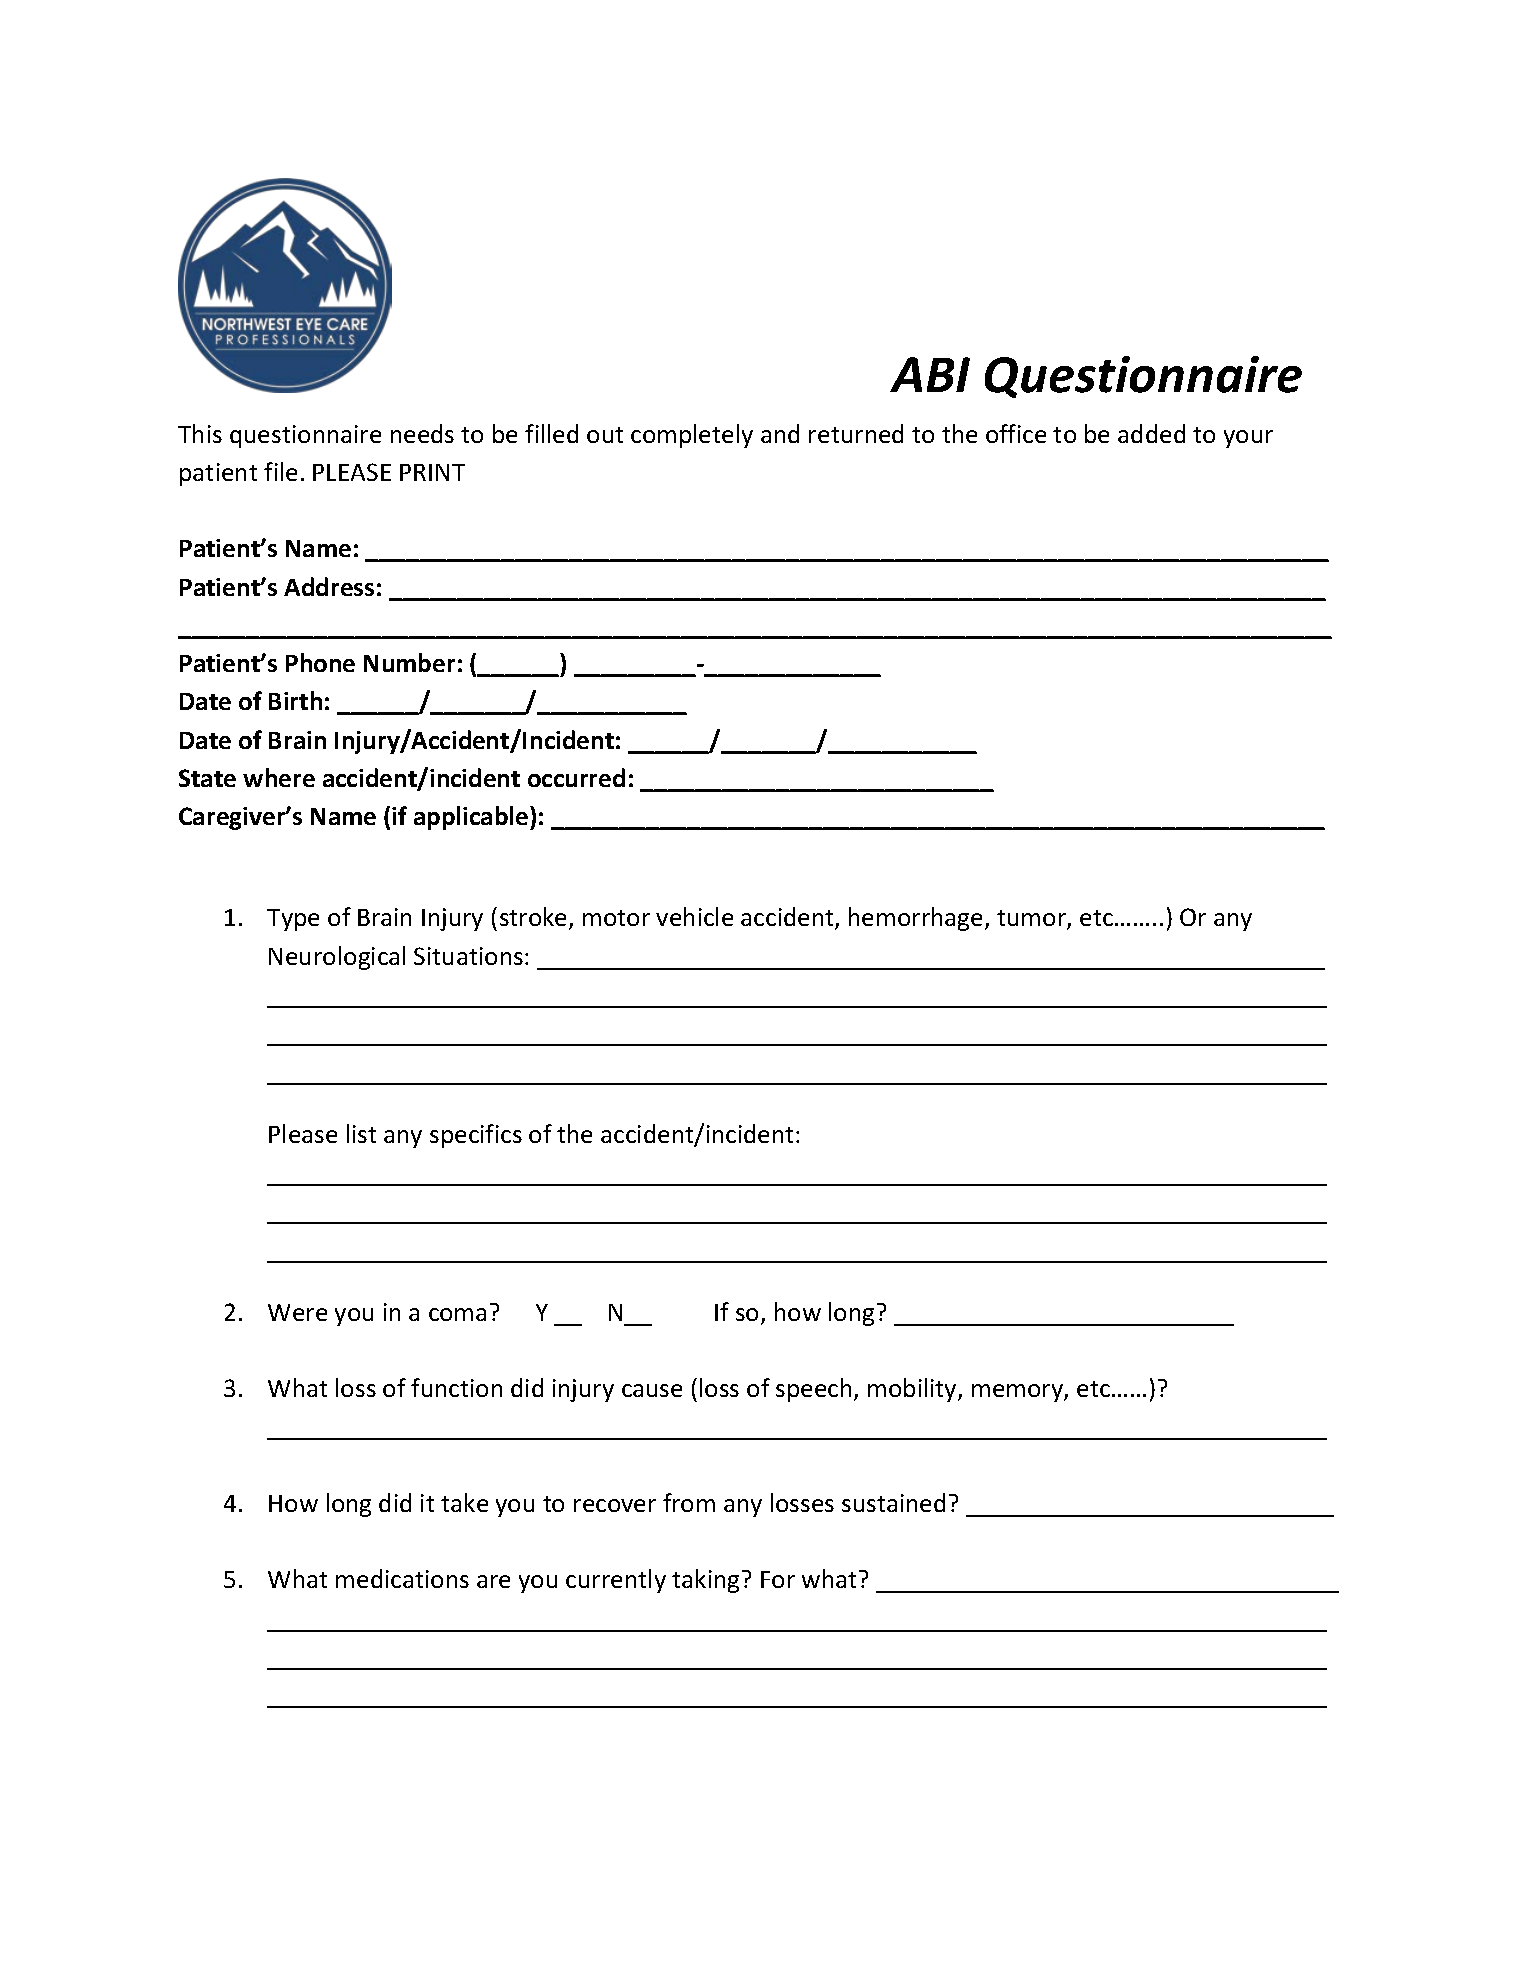  I want to click on list, so click(361, 1133).
